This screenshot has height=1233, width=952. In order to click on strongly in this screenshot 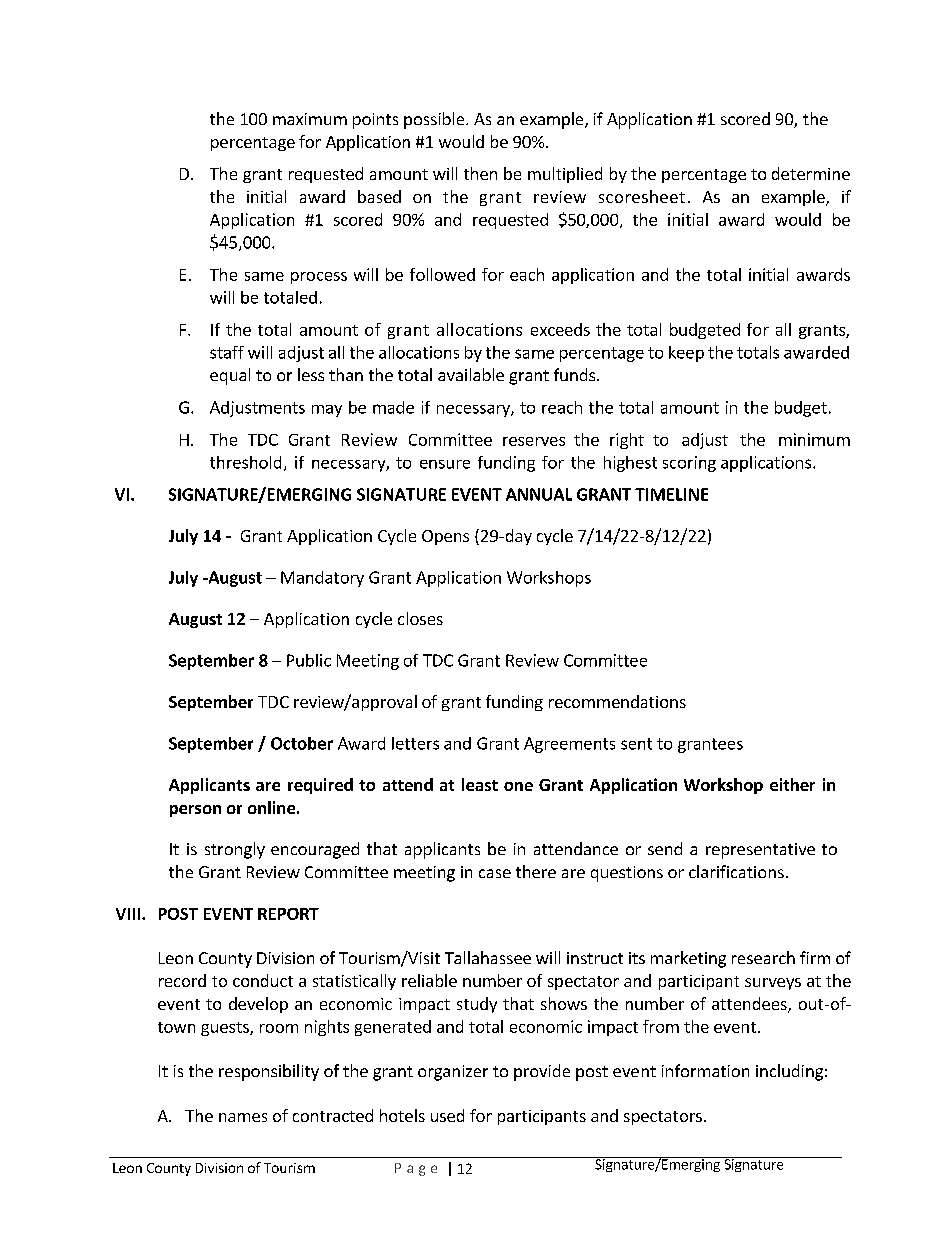, I will do `click(235, 850)`.
